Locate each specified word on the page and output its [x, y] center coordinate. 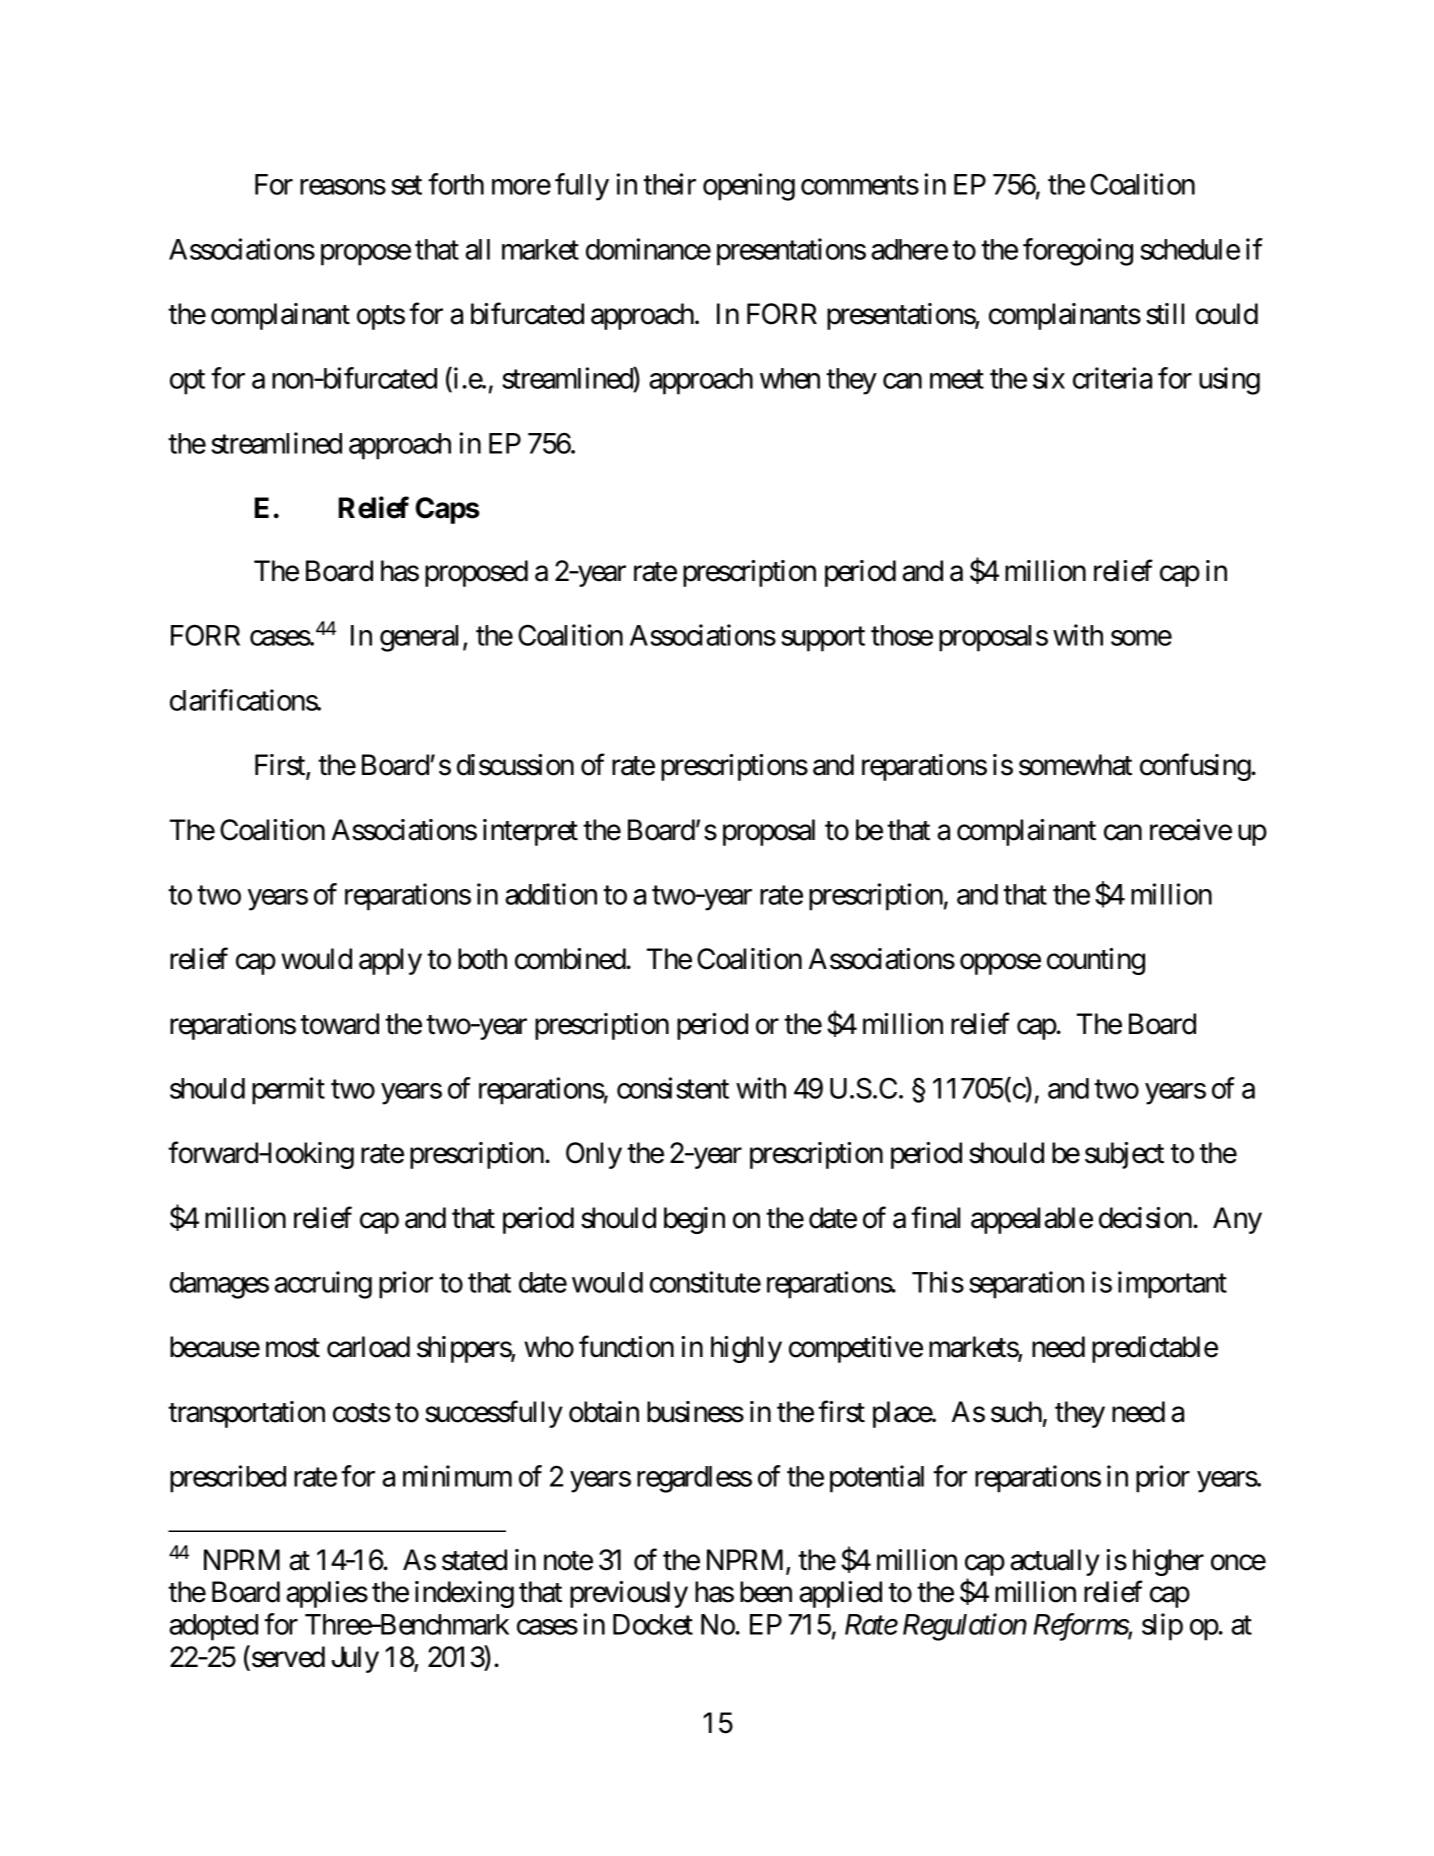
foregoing [1078, 252]
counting [1096, 961]
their [669, 184]
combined [571, 959]
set [406, 185]
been [766, 1592]
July [355, 1659]
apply [390, 961]
